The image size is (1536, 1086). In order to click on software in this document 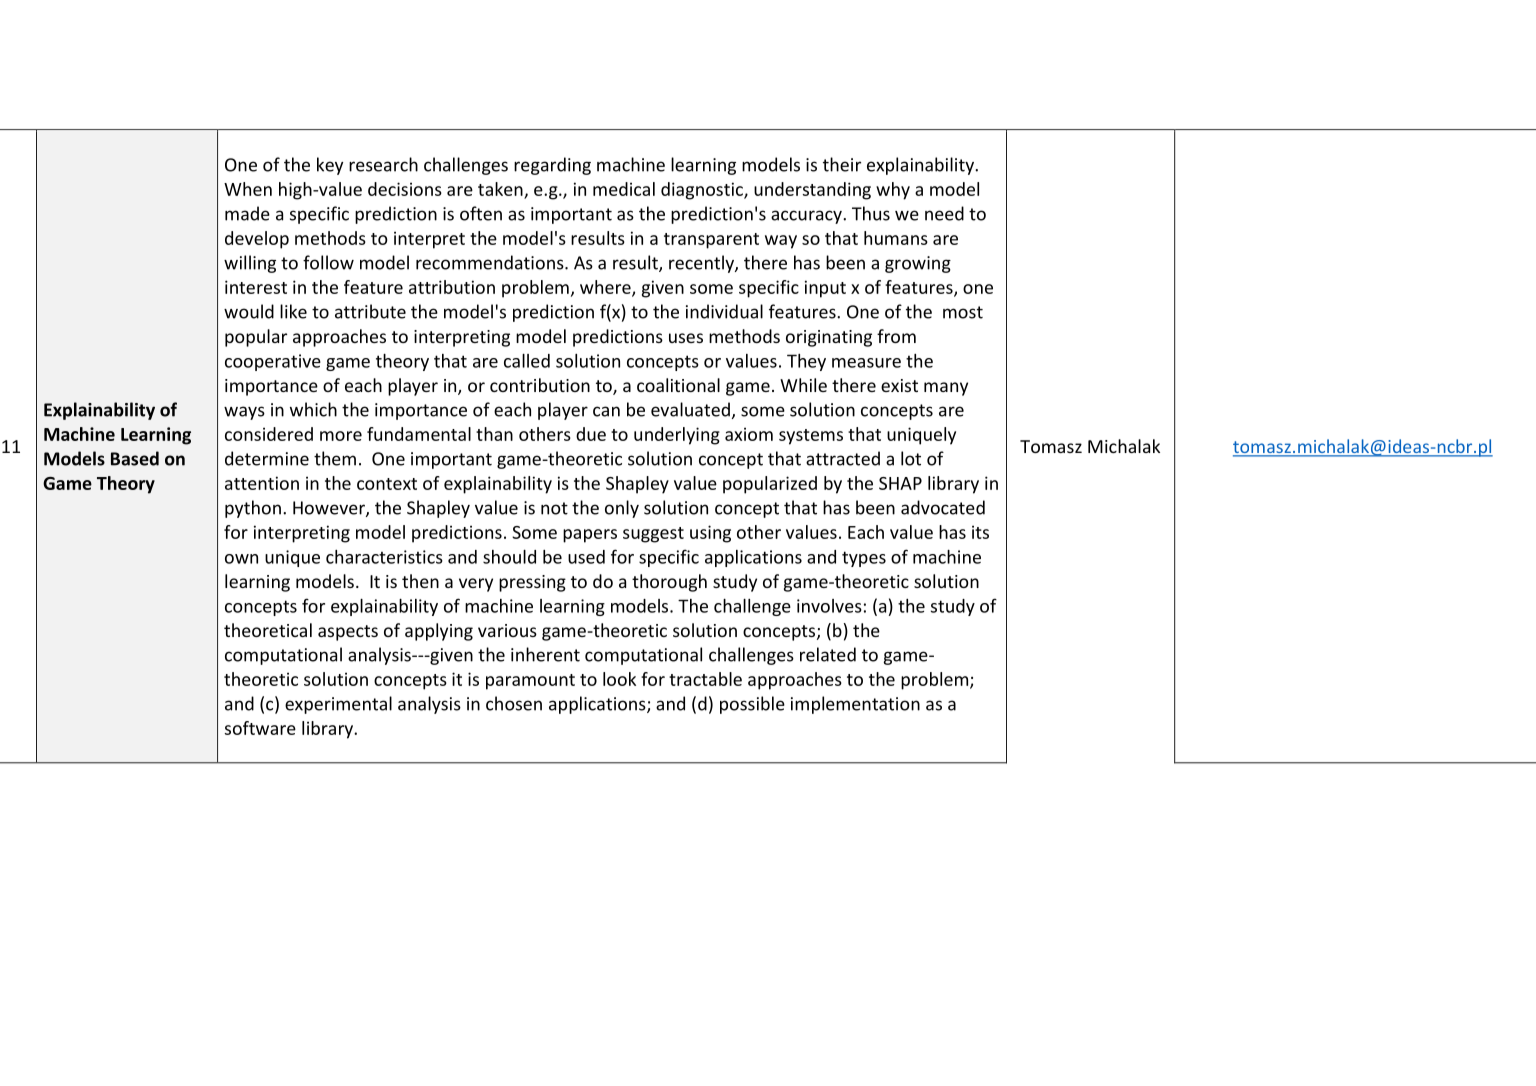, I will do `click(260, 728)`.
